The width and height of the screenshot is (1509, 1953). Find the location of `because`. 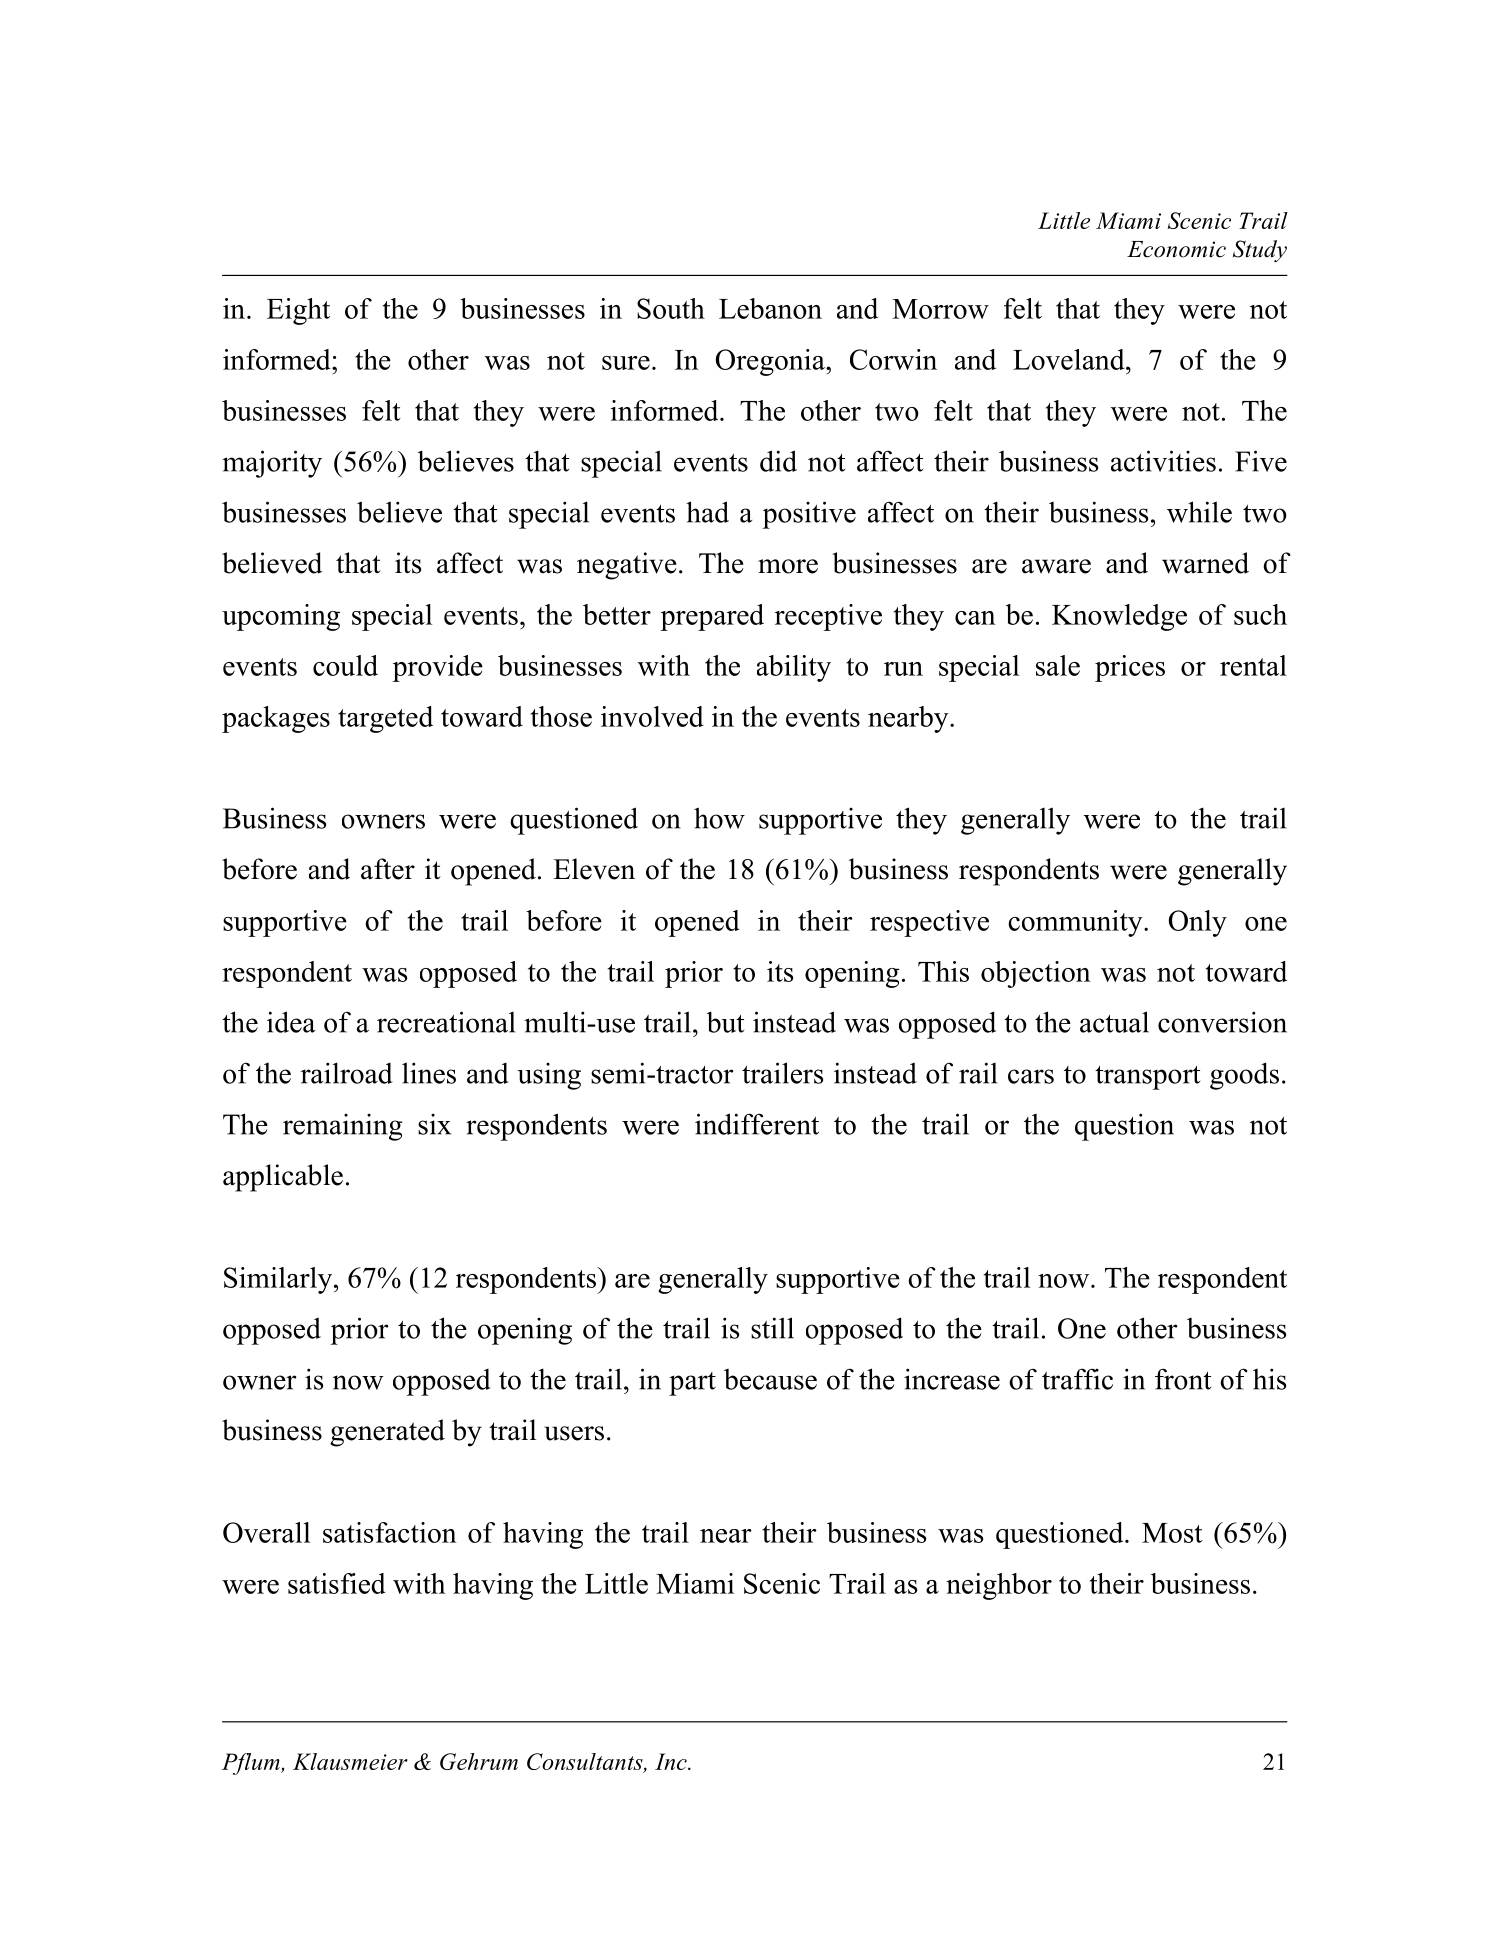

because is located at coordinates (770, 1379).
